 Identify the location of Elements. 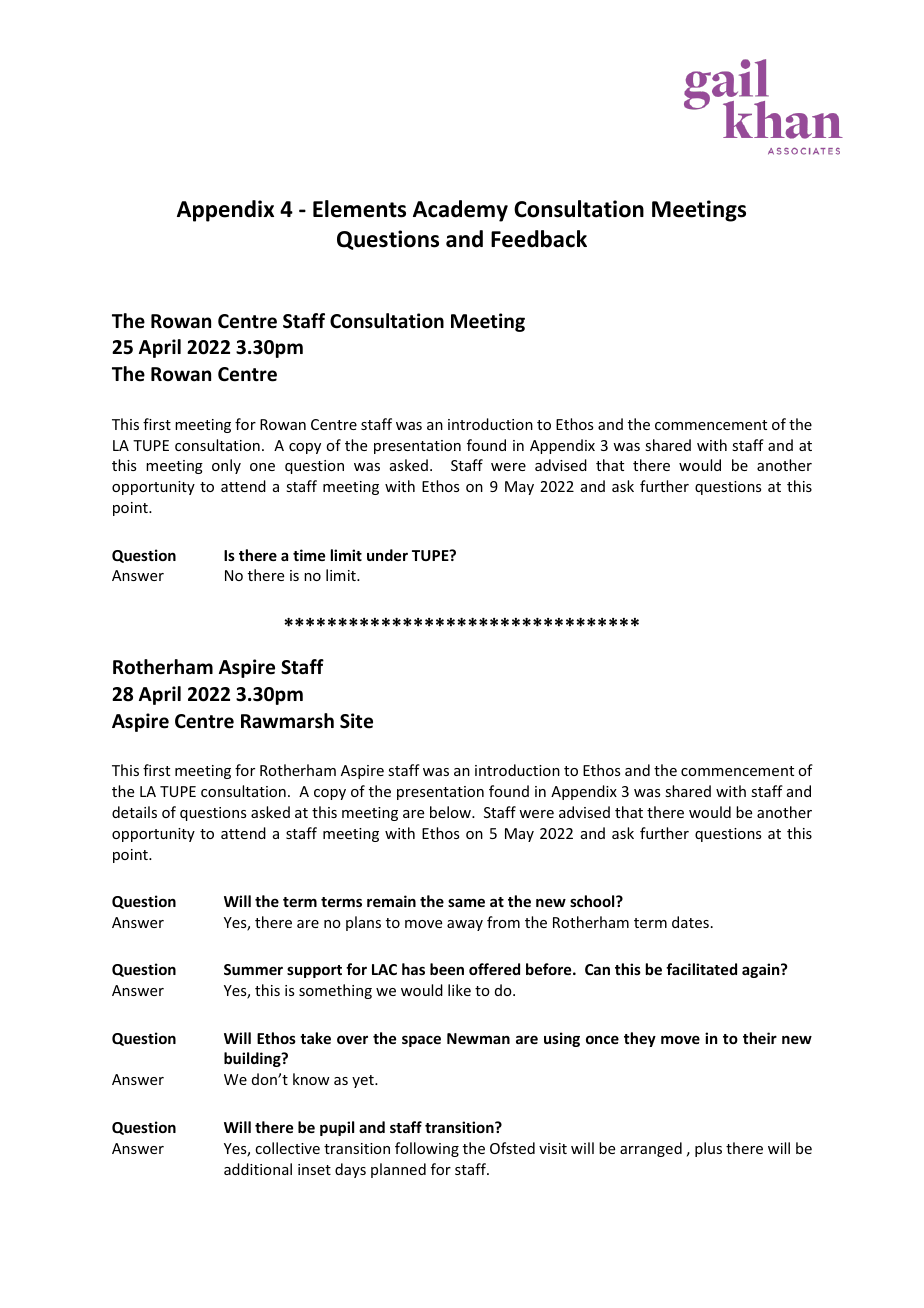
(359, 209).
